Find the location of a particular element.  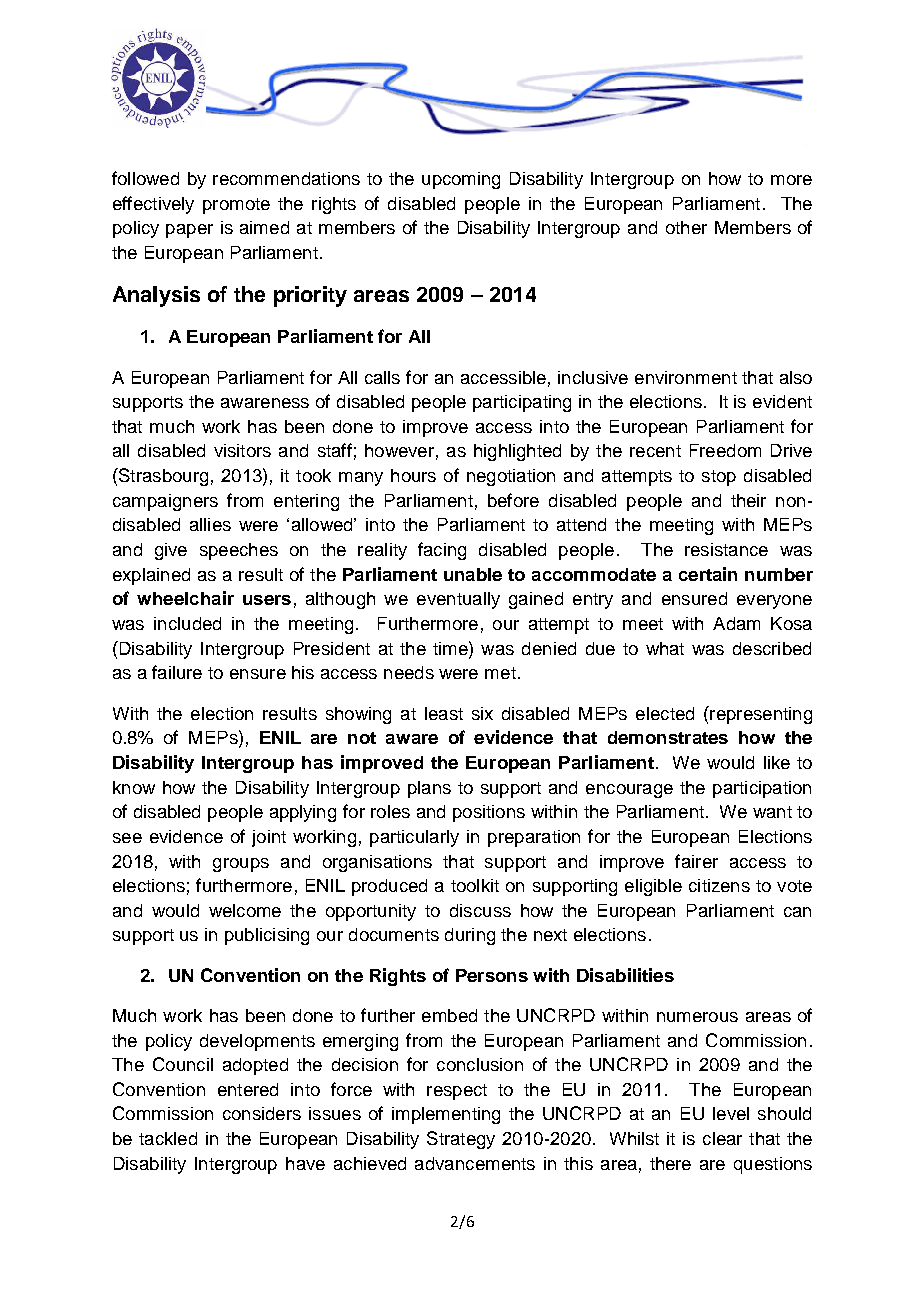

upcoming is located at coordinates (461, 180).
